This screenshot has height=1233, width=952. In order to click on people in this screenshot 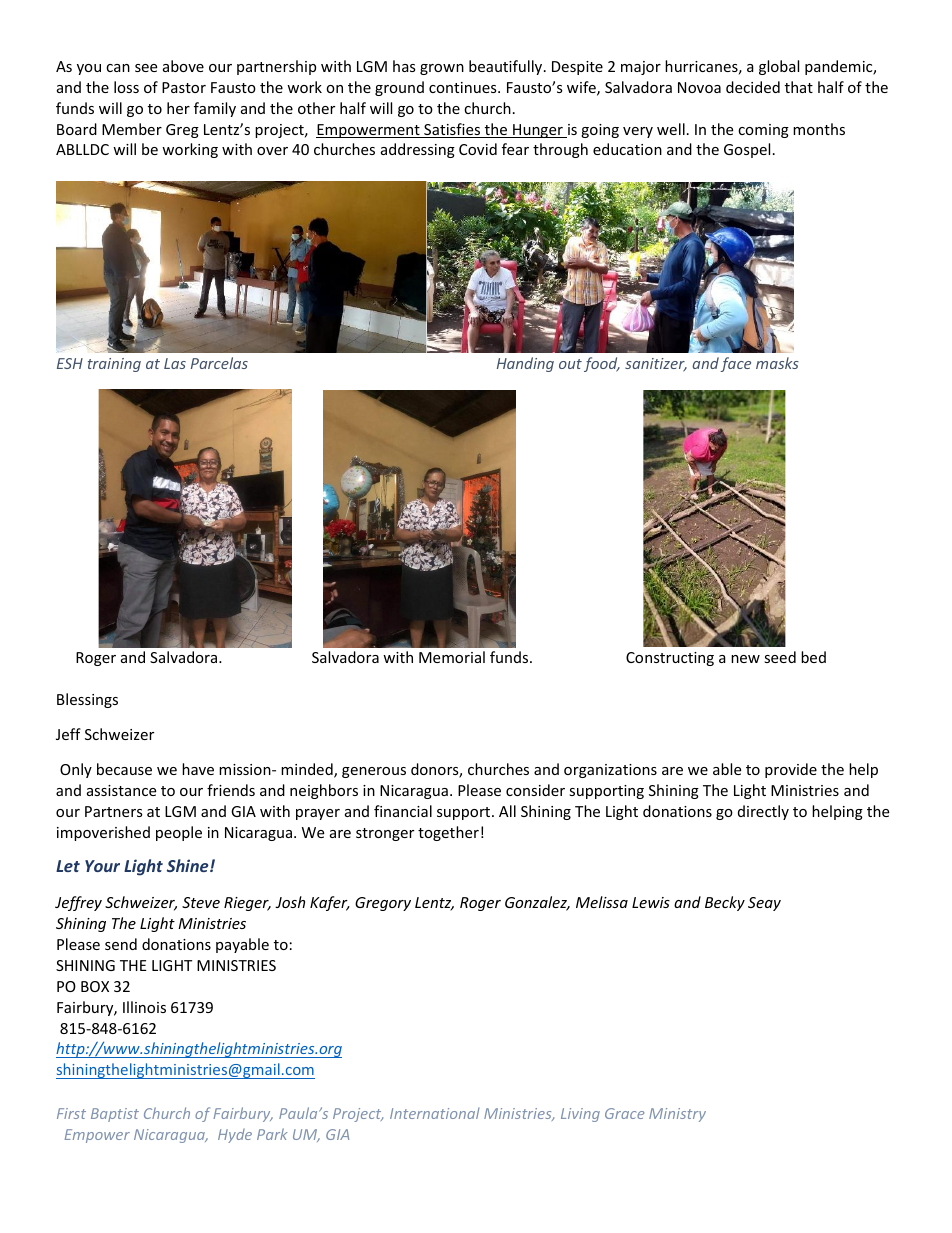, I will do `click(179, 833)`.
